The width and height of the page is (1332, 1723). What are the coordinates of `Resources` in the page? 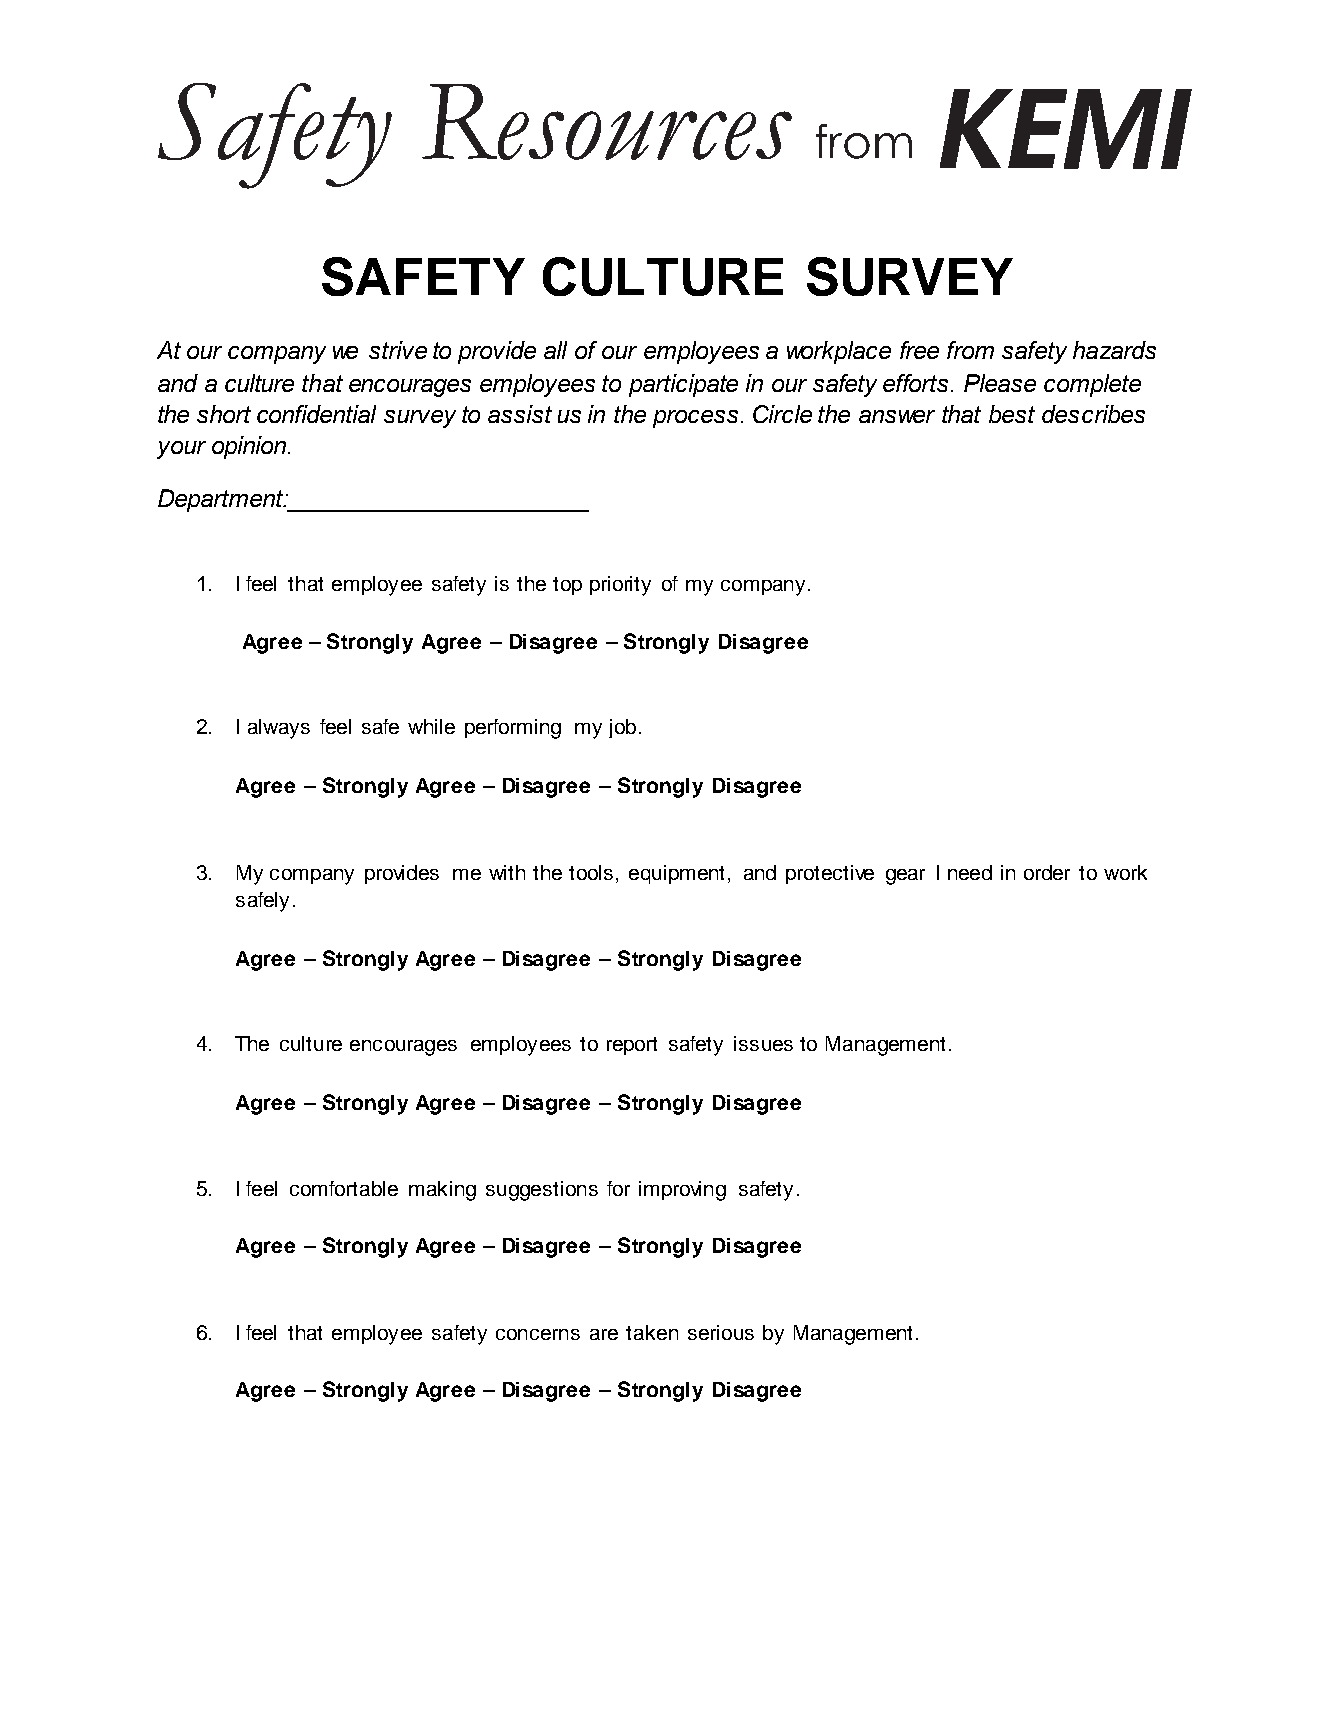 It's located at (607, 122).
